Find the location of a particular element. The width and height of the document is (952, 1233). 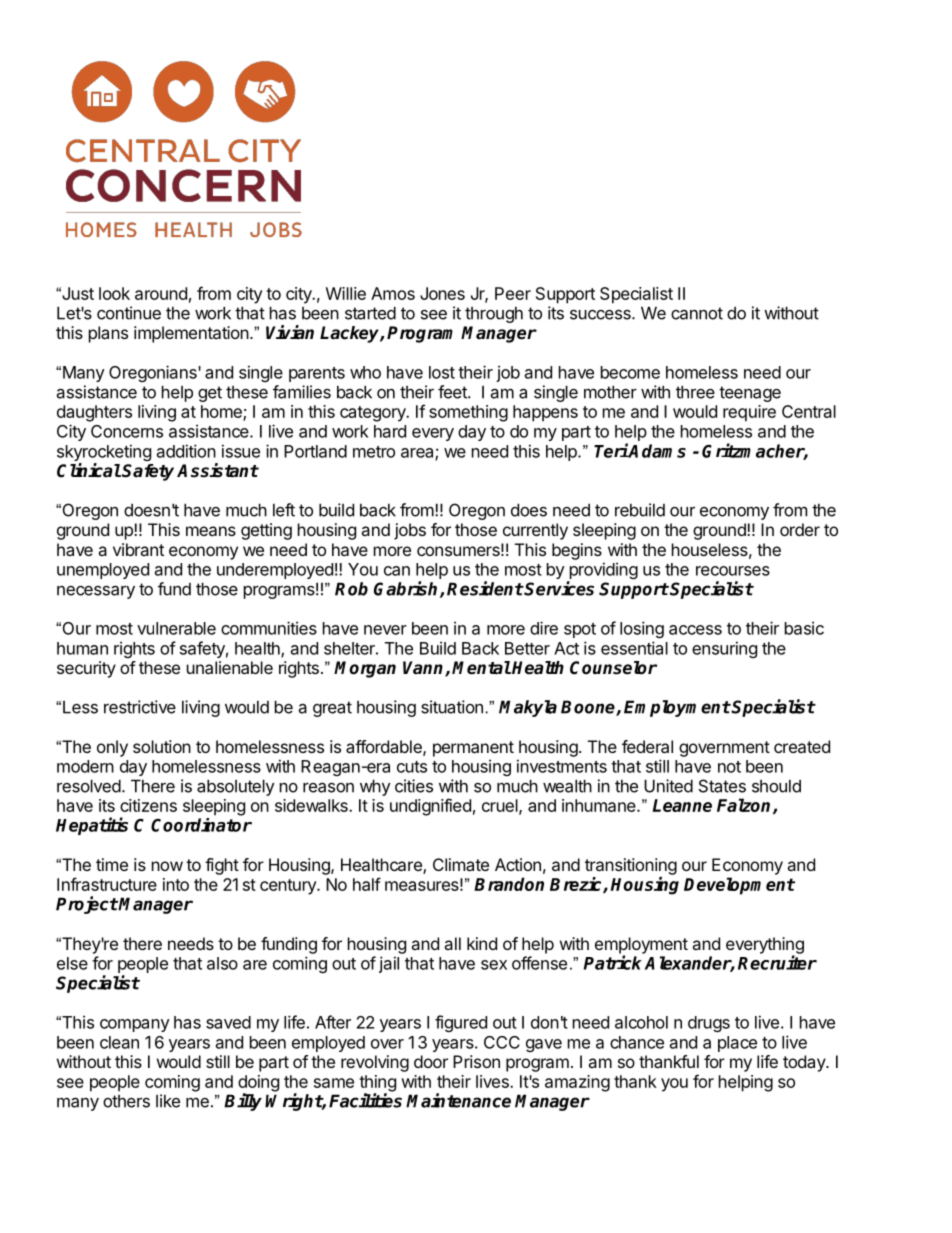

citizens is located at coordinates (148, 805).
